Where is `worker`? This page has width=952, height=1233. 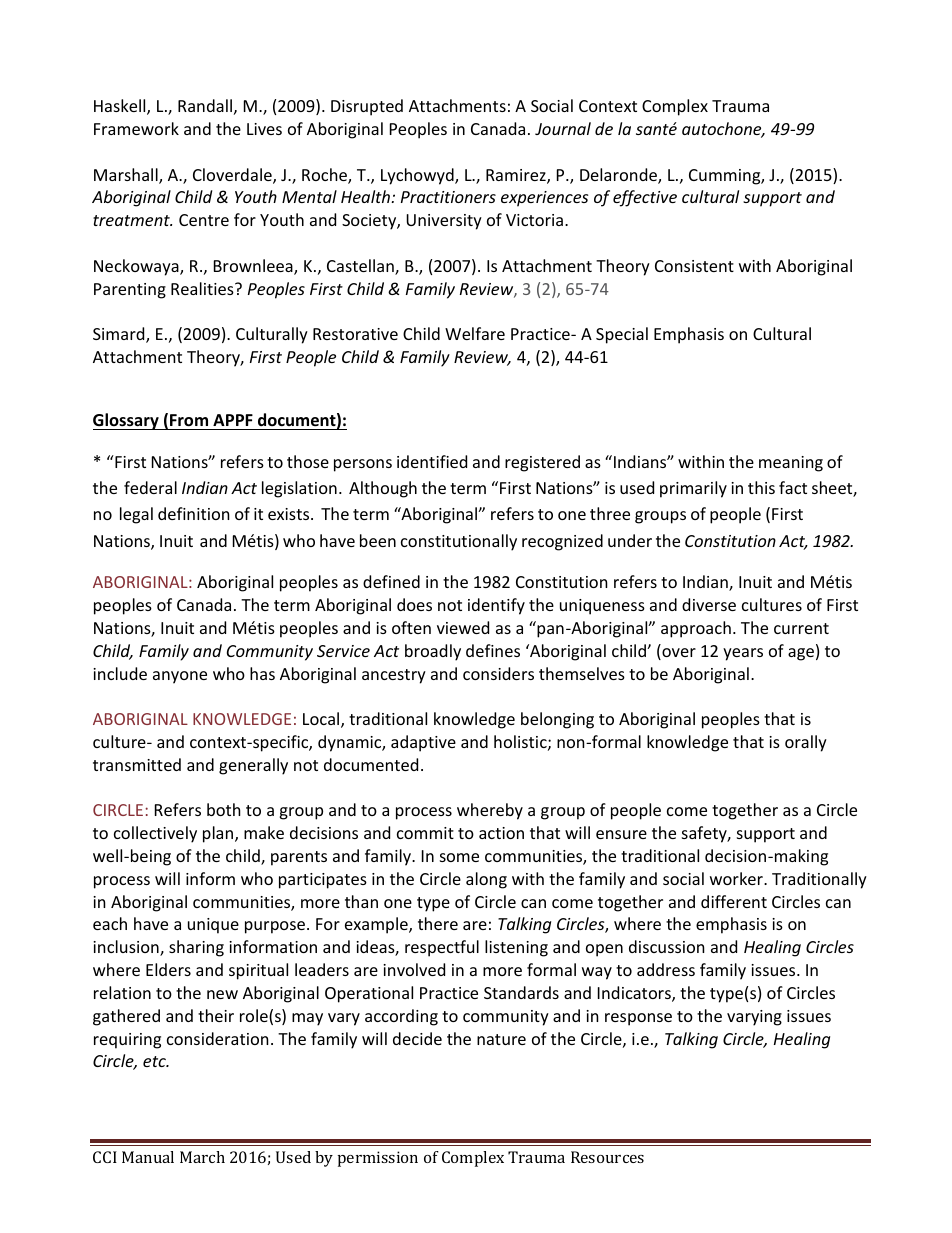 worker is located at coordinates (737, 878).
